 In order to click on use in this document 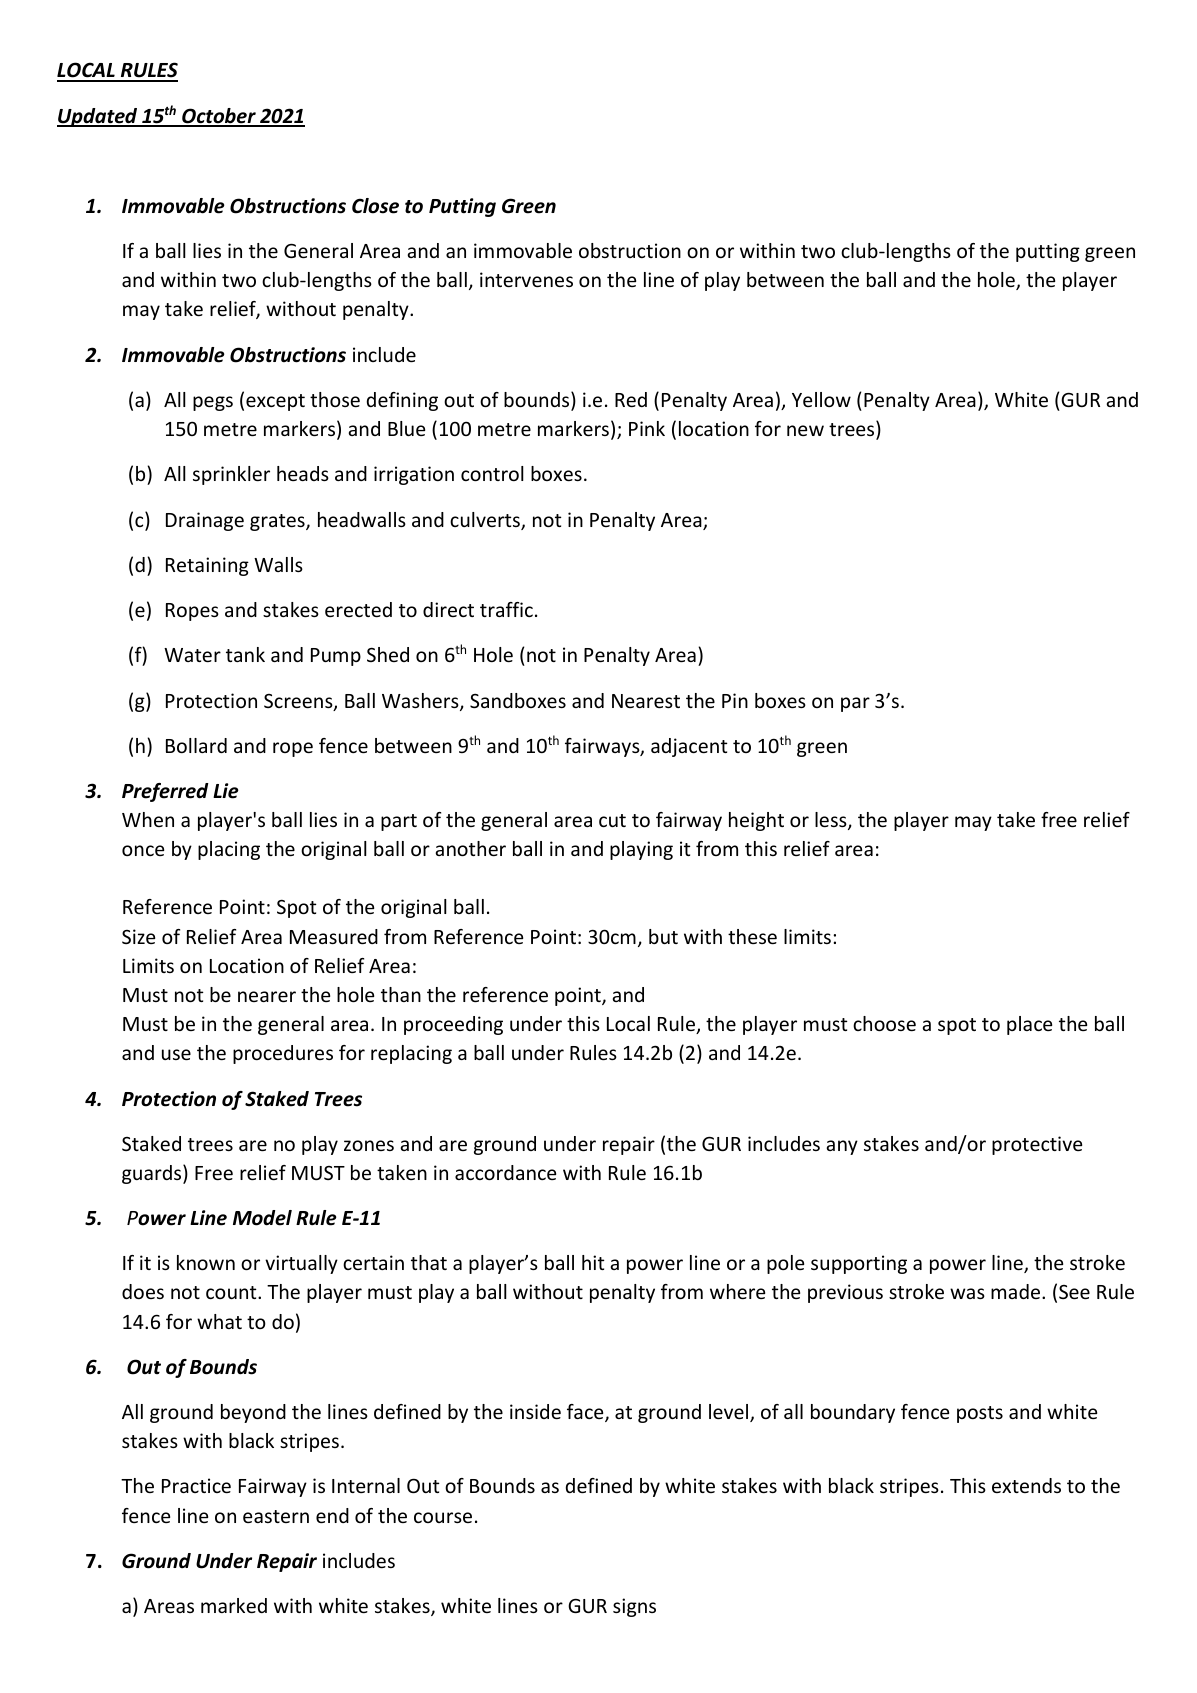, I will do `click(176, 1054)`.
